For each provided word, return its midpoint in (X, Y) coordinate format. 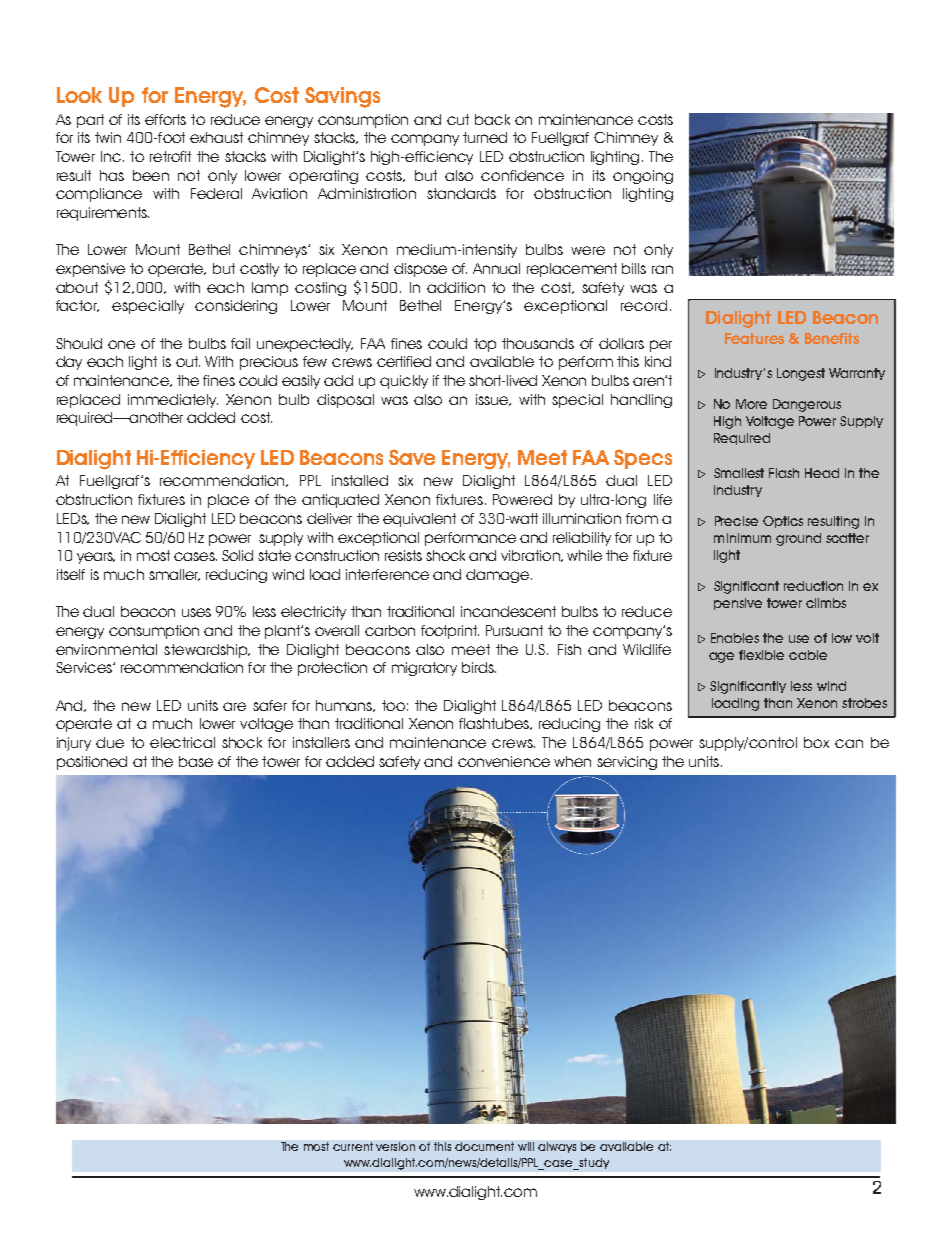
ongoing (643, 177)
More (751, 404)
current (353, 1146)
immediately (173, 401)
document (484, 1146)
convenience (504, 761)
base (196, 761)
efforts (165, 119)
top (485, 345)
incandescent (508, 611)
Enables (735, 638)
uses (196, 612)
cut (458, 119)
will (526, 1146)
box (816, 742)
